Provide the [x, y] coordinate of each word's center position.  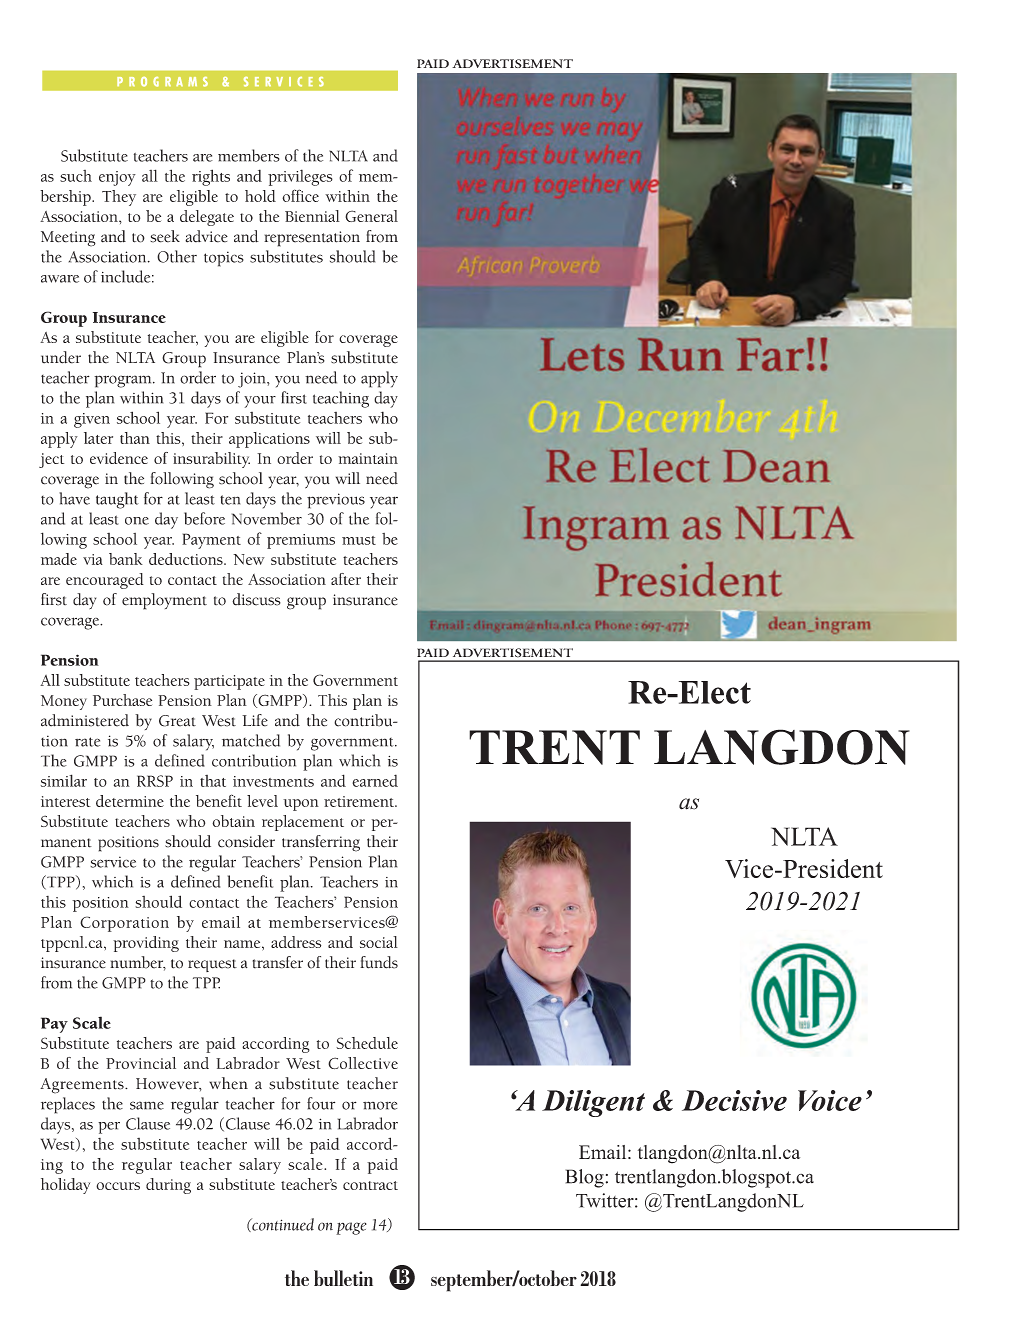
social [379, 942]
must [359, 540]
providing [146, 944]
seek [165, 236]
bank [126, 559]
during [168, 1186]
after [346, 579]
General [371, 216]
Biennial [312, 216]
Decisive [734, 1100]
